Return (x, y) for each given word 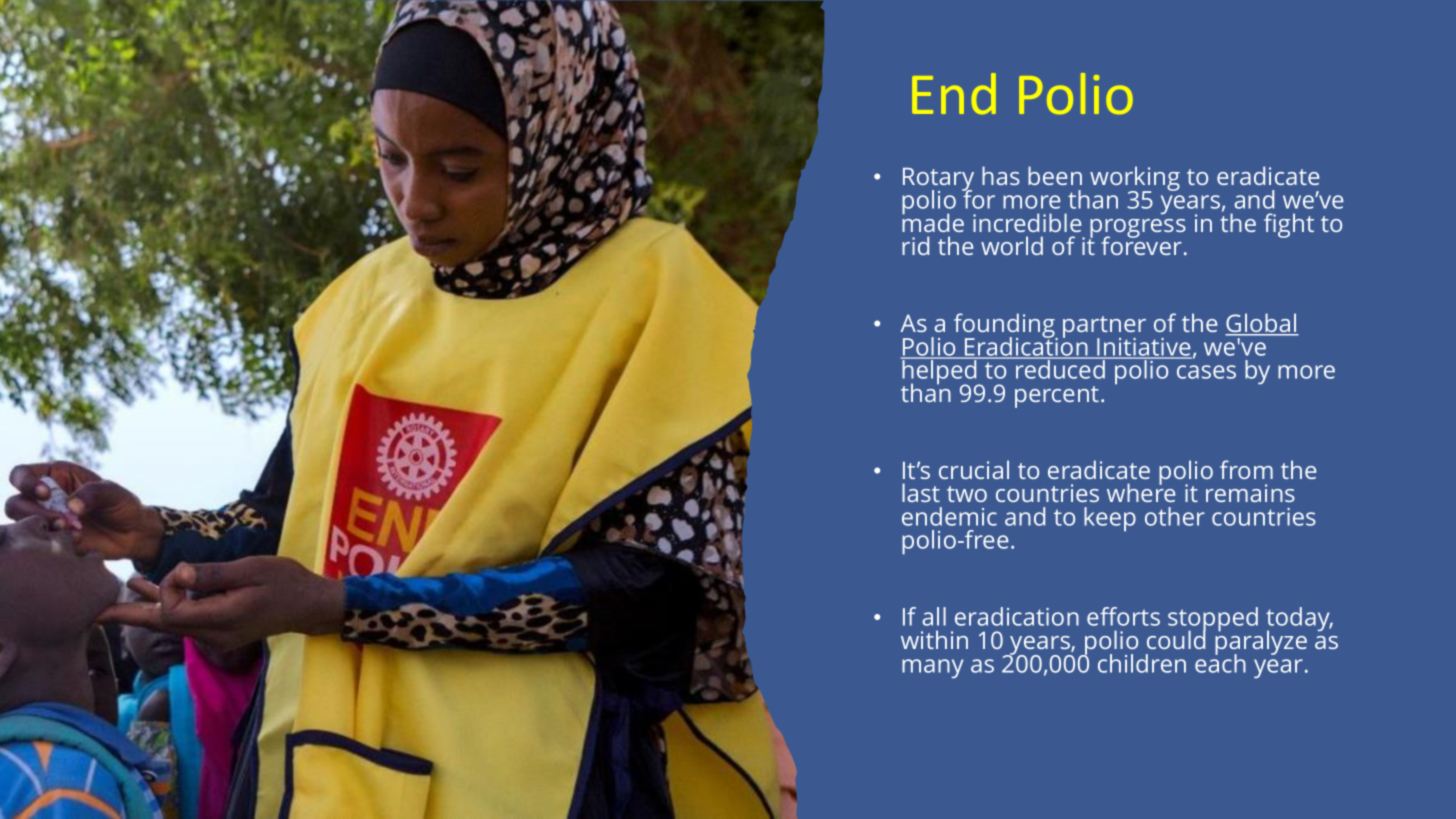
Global (1262, 324)
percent (1057, 397)
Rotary (938, 181)
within (934, 639)
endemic (949, 516)
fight (1289, 225)
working (1135, 180)
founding (1005, 327)
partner (1104, 328)
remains (1250, 493)
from (1246, 469)
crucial (974, 469)
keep (1110, 519)
